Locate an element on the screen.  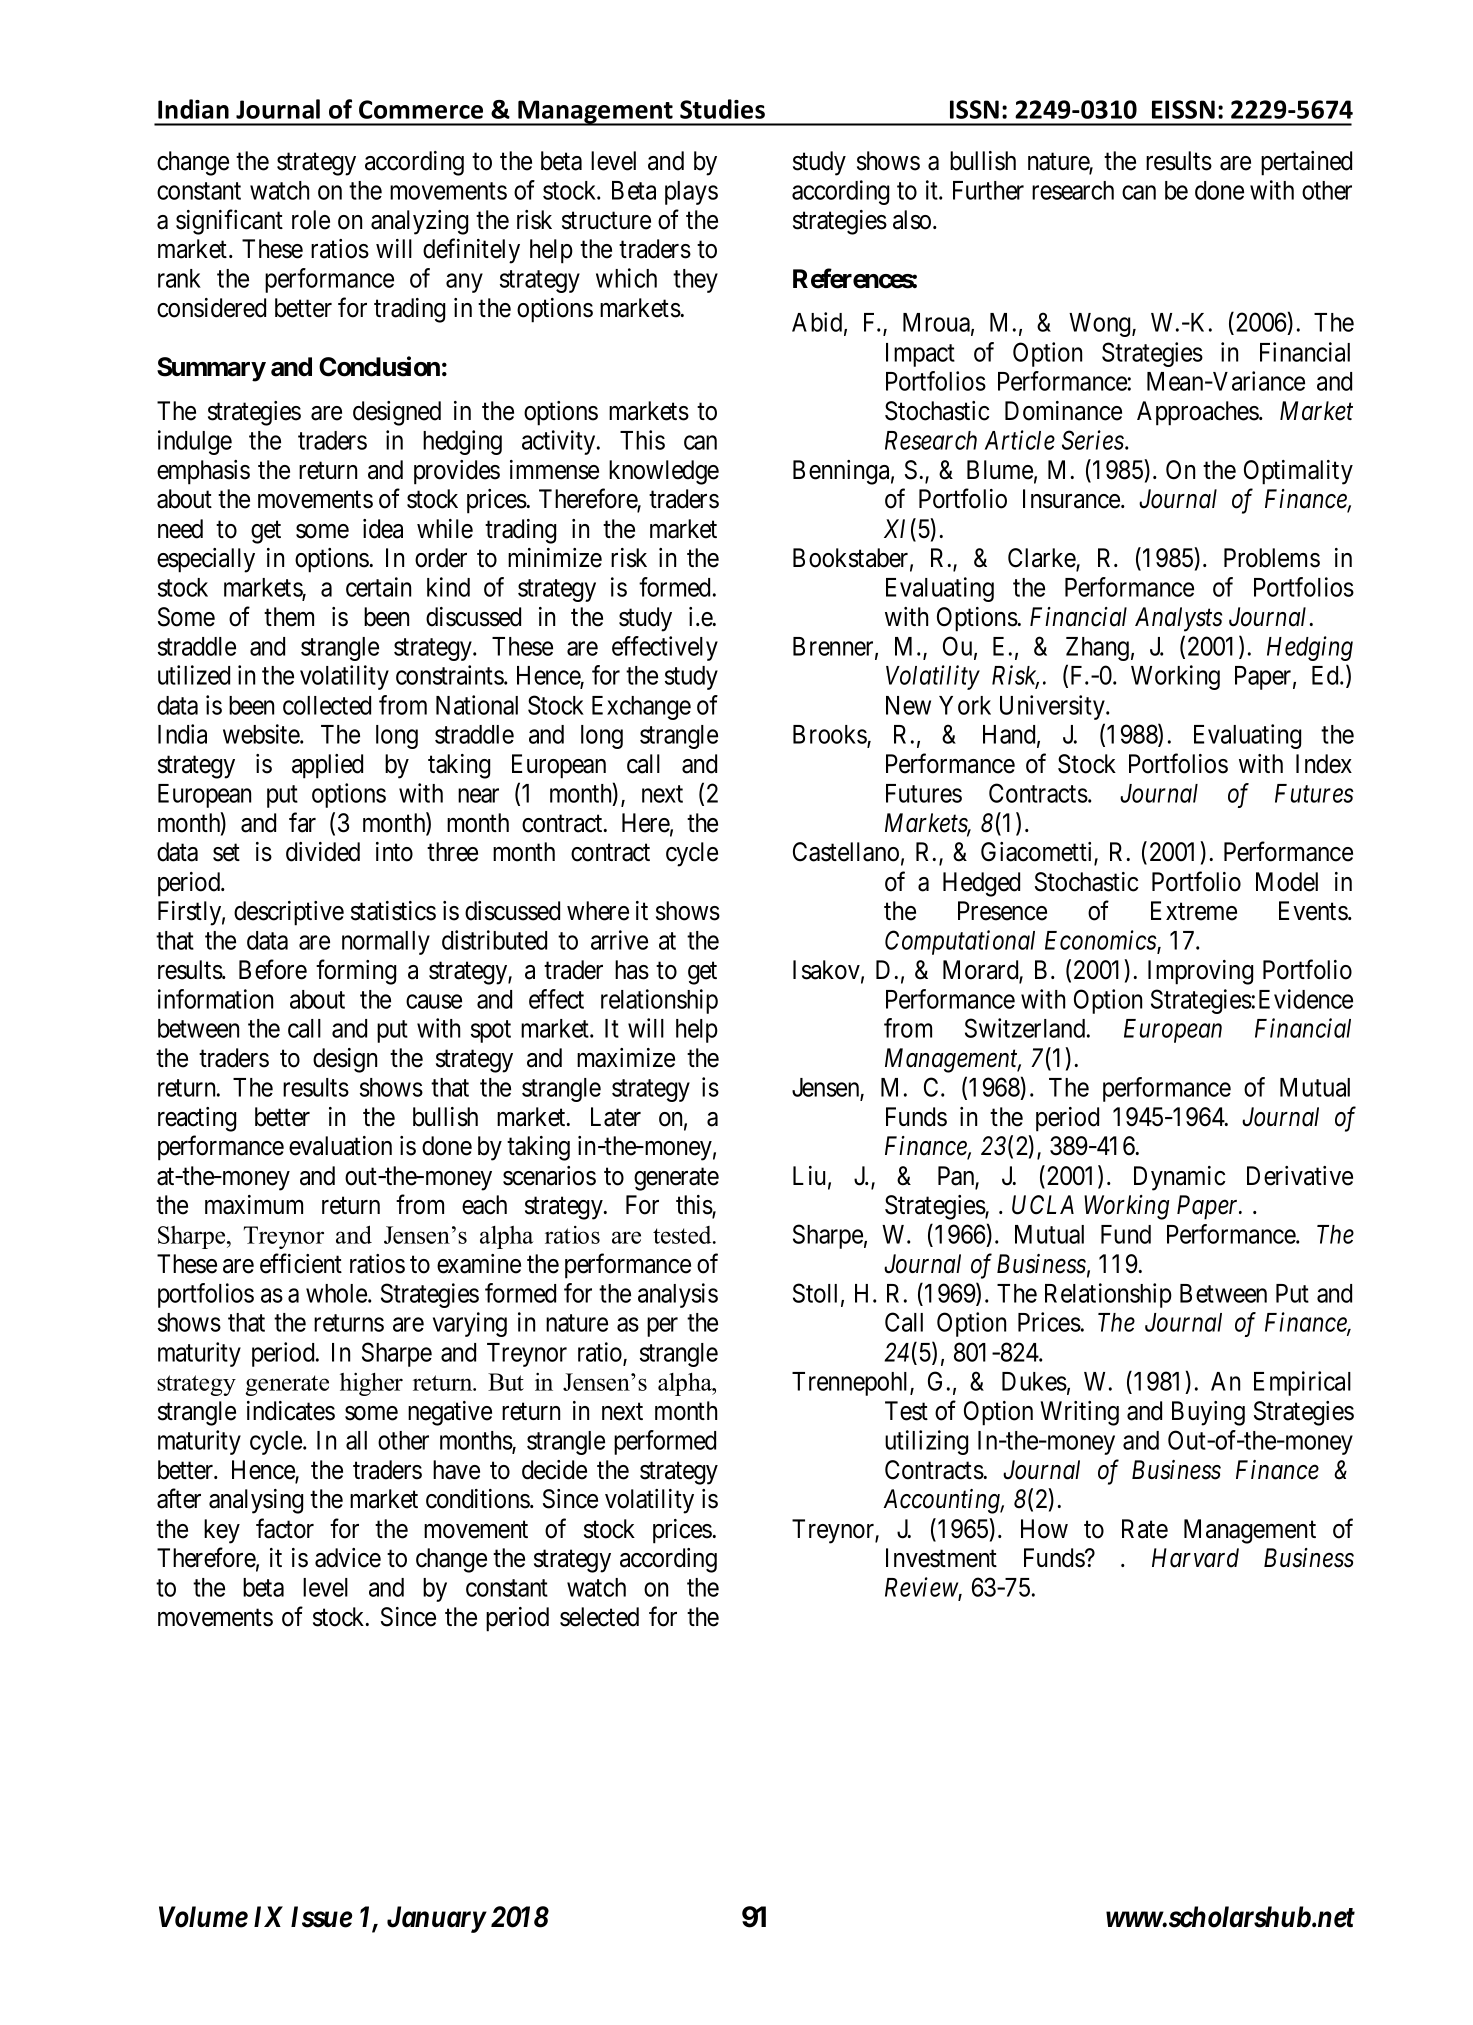
selected is located at coordinates (599, 1617).
